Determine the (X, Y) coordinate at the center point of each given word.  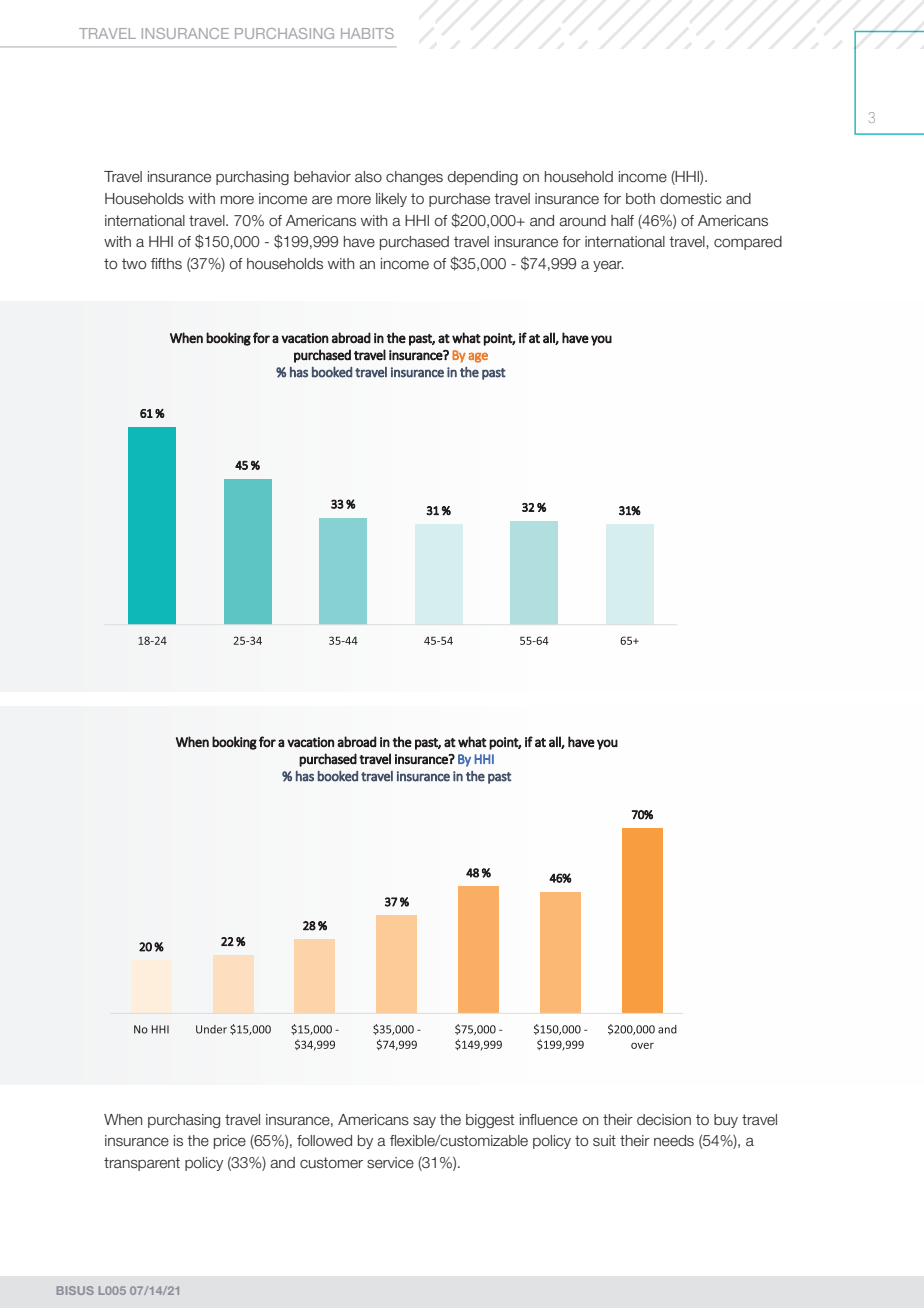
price (230, 1142)
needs (674, 1141)
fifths (166, 264)
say (424, 1122)
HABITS (367, 33)
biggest (490, 1121)
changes (414, 178)
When (123, 1120)
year (608, 266)
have (359, 242)
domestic (691, 199)
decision (664, 1120)
